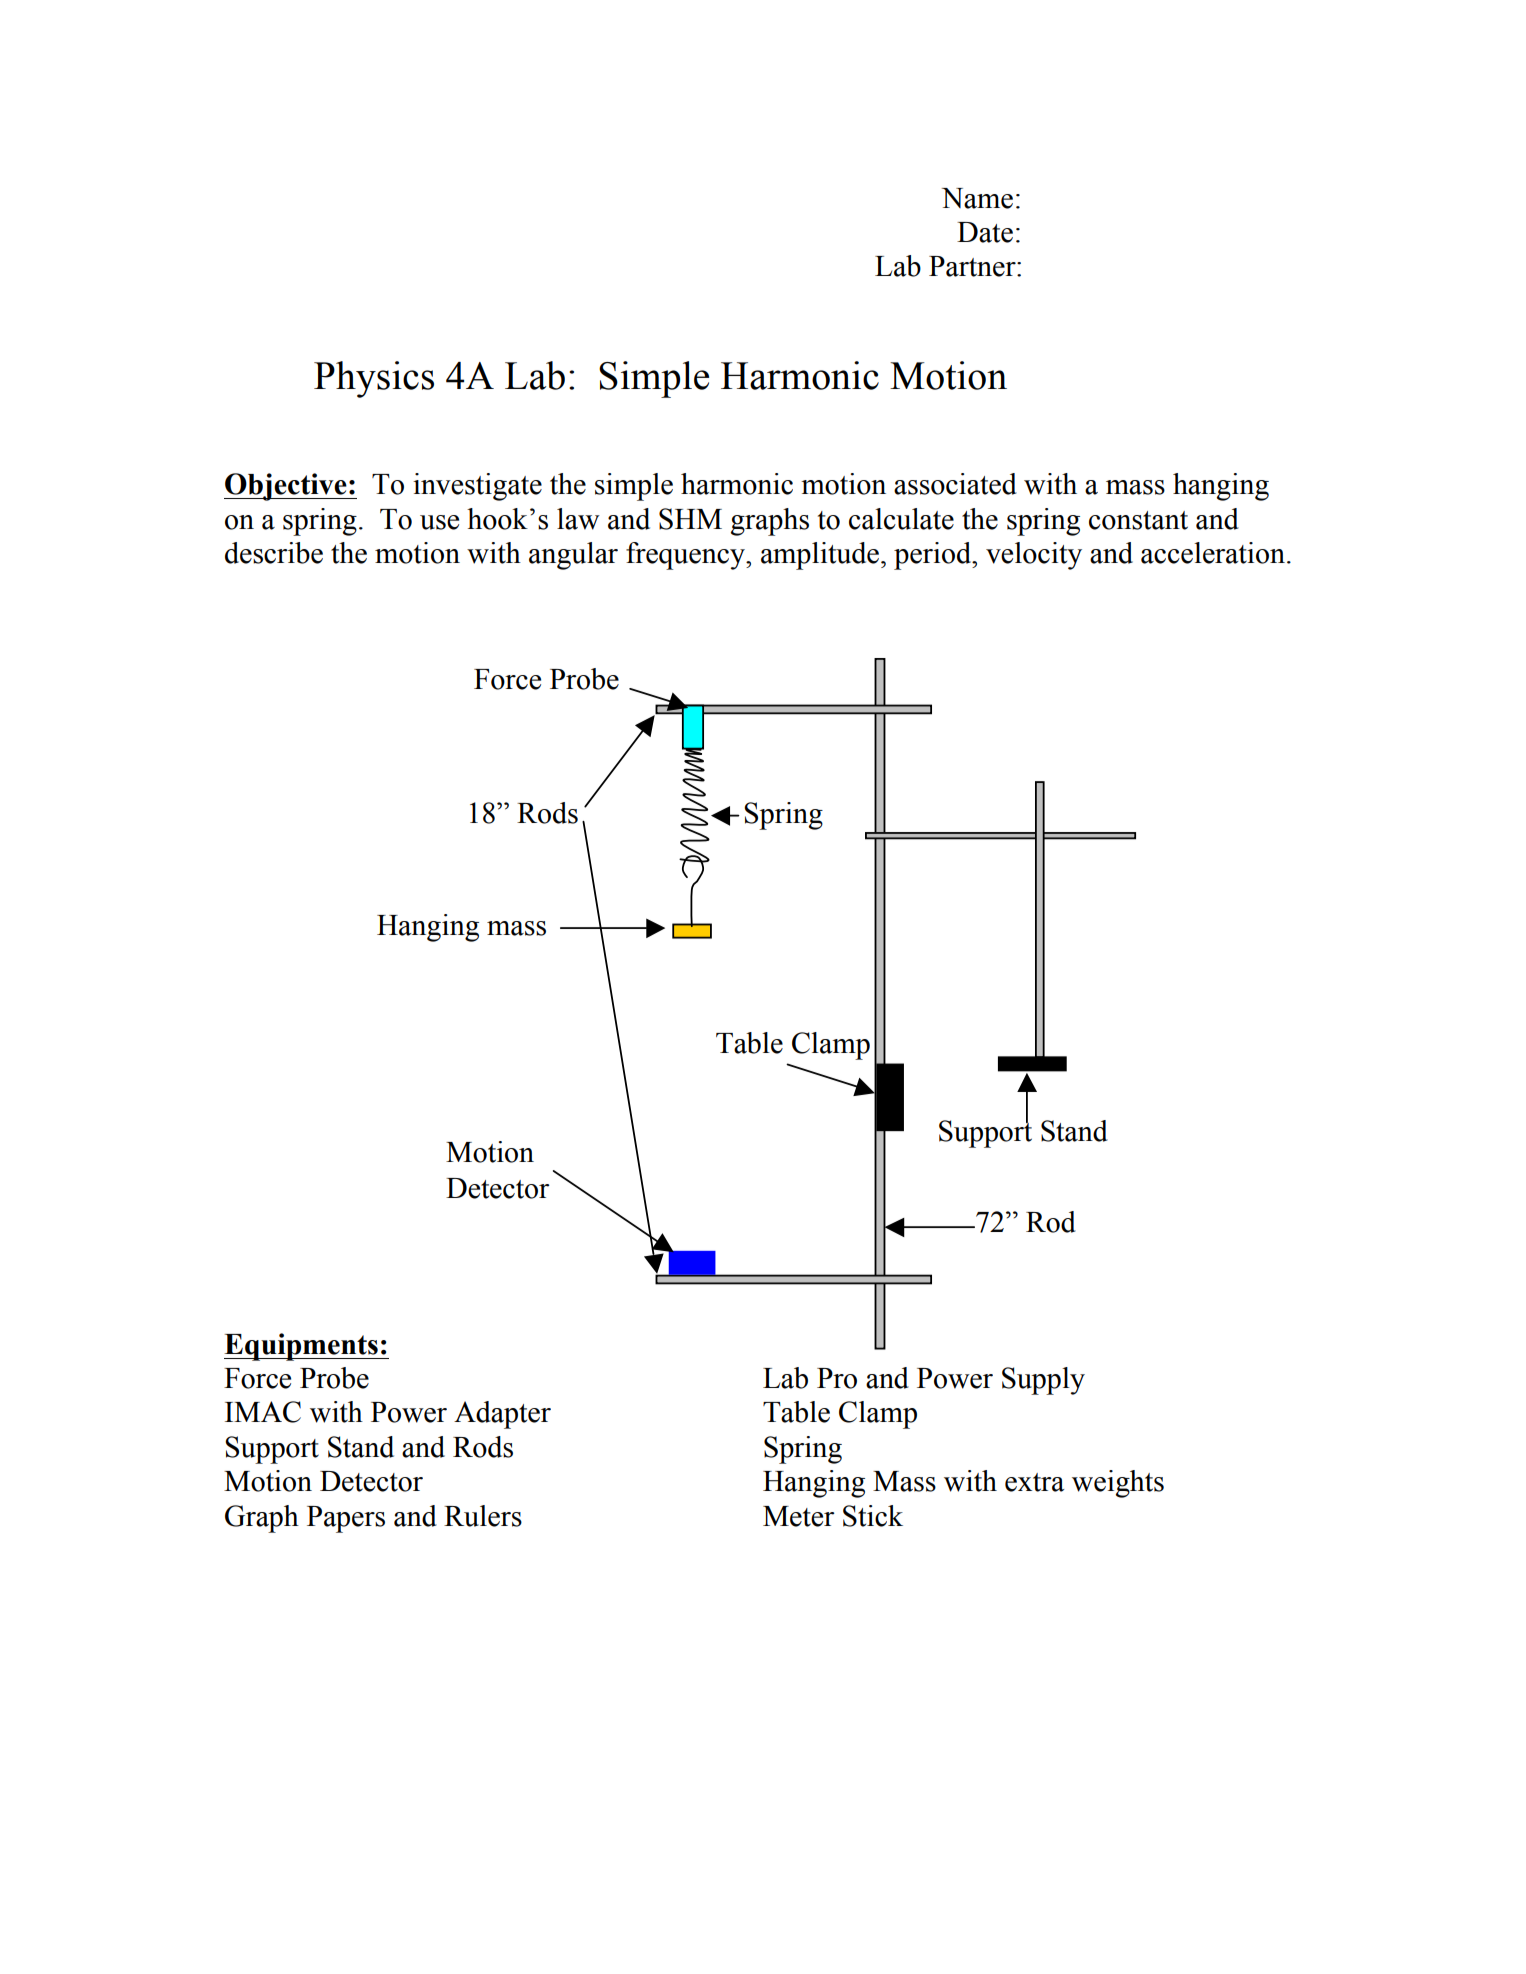 The width and height of the screenshot is (1526, 1974). Describe the element at coordinates (686, 556) in the screenshot. I see `frequency` at that location.
